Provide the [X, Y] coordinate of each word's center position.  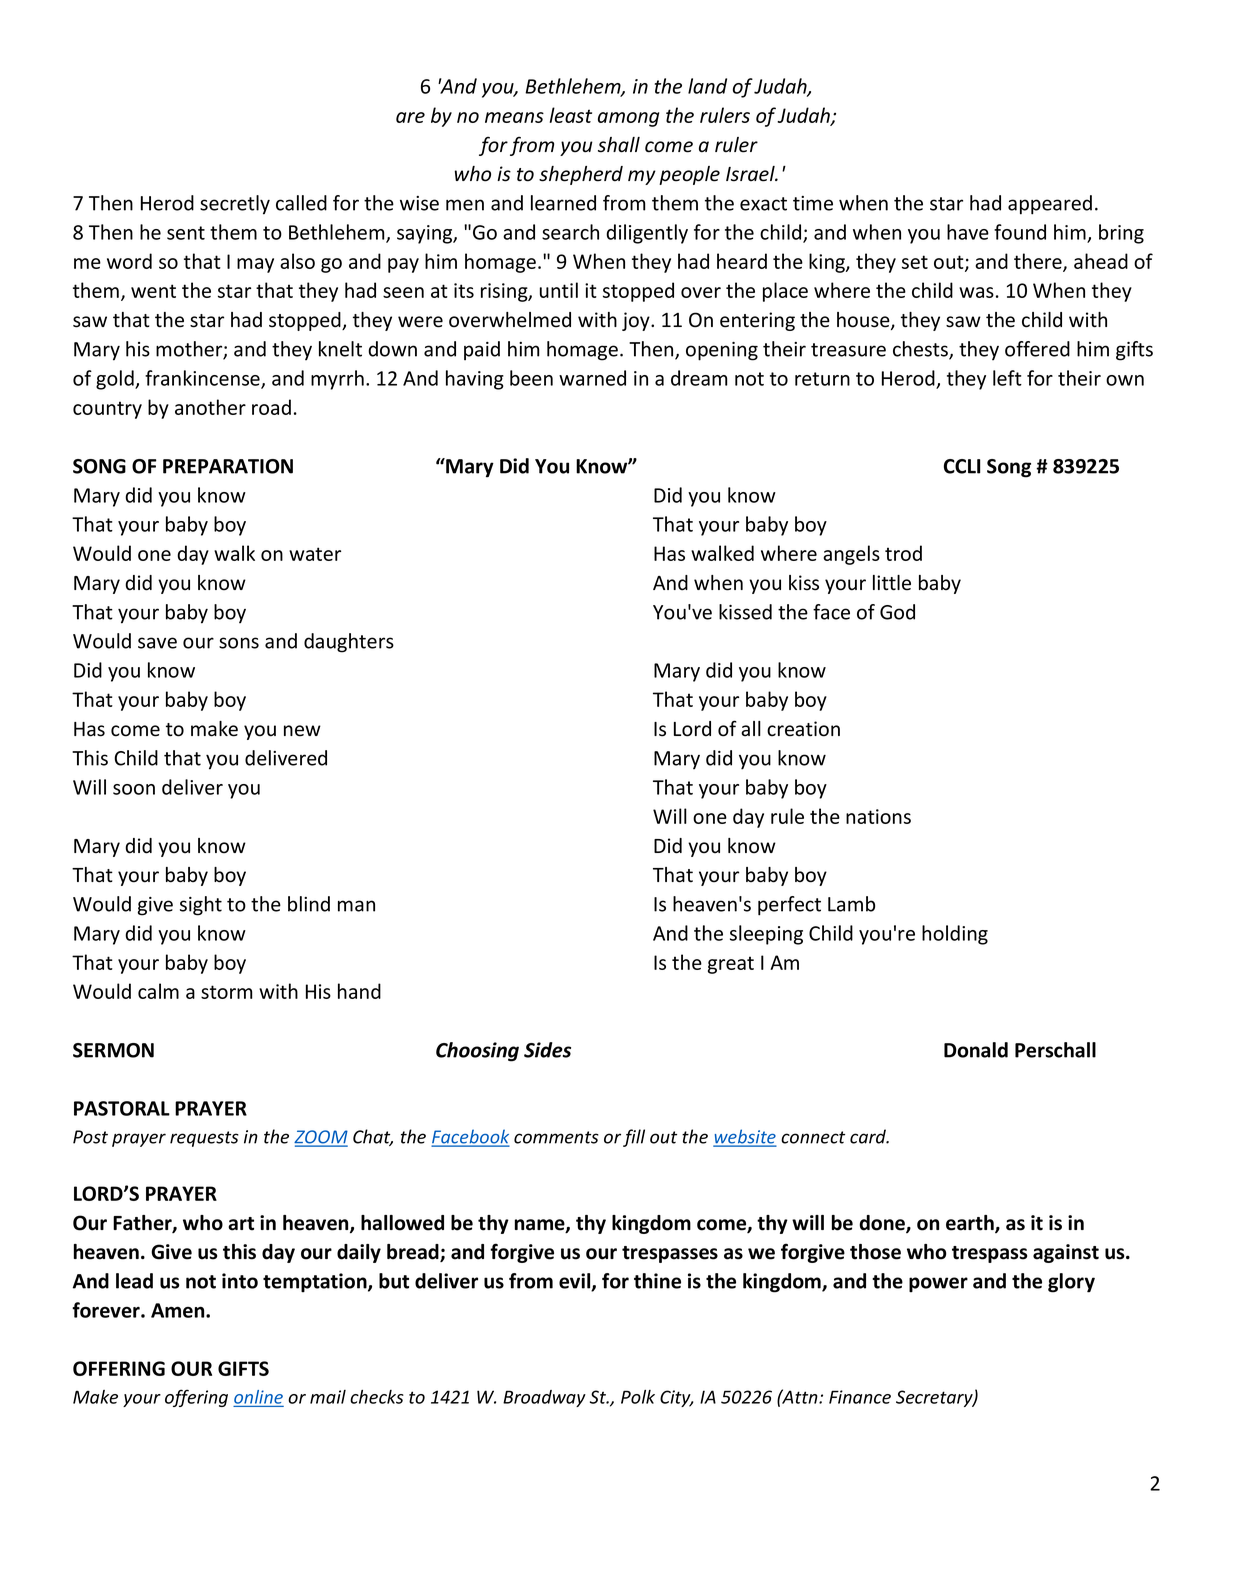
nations [878, 816]
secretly [235, 205]
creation [803, 729]
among [628, 119]
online [258, 1397]
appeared [1050, 205]
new [302, 731]
